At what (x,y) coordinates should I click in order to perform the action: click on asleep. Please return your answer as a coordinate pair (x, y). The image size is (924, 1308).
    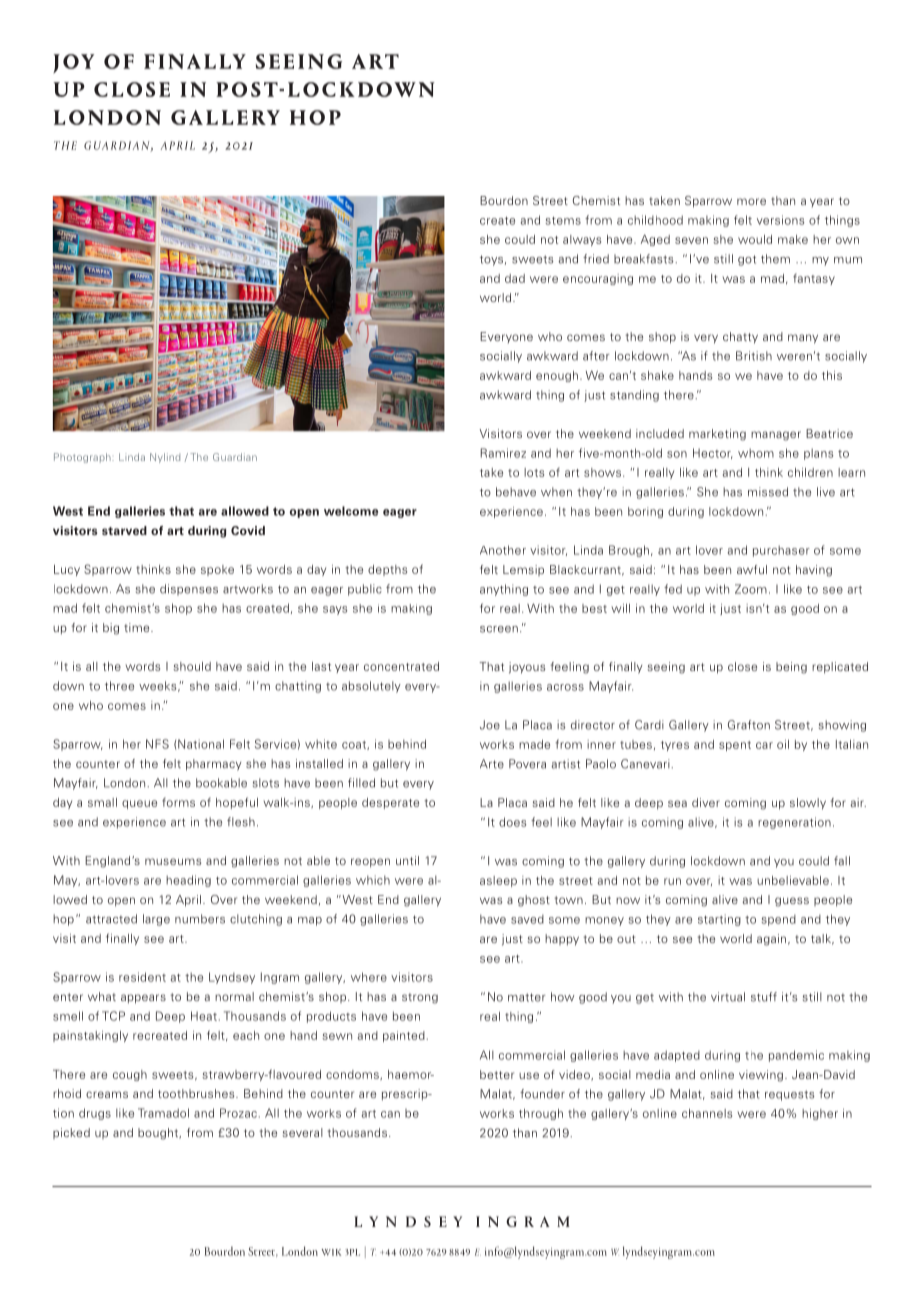
    Looking at the image, I should click on (498, 881).
